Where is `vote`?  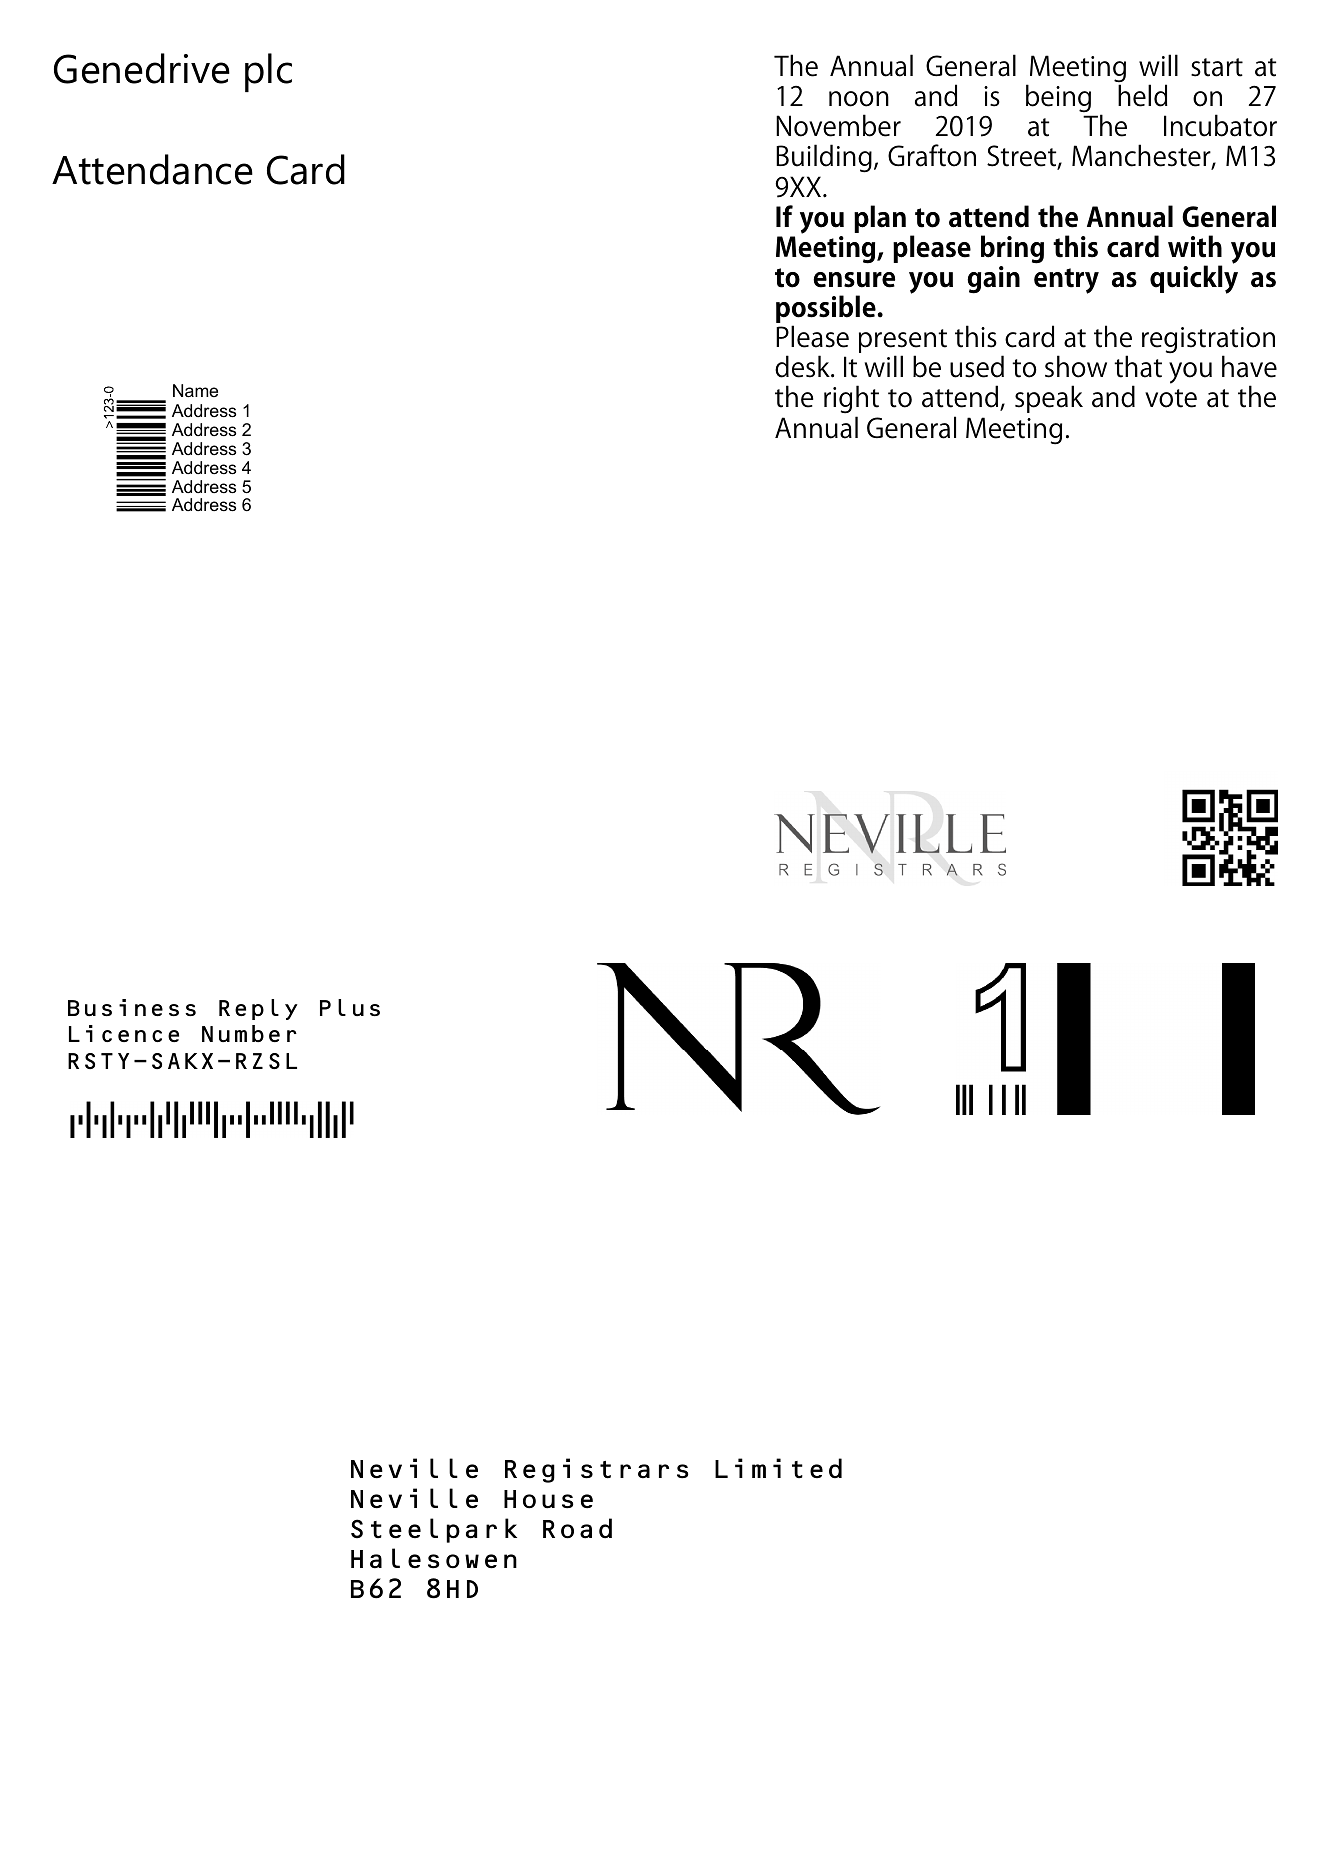 vote is located at coordinates (1171, 398).
